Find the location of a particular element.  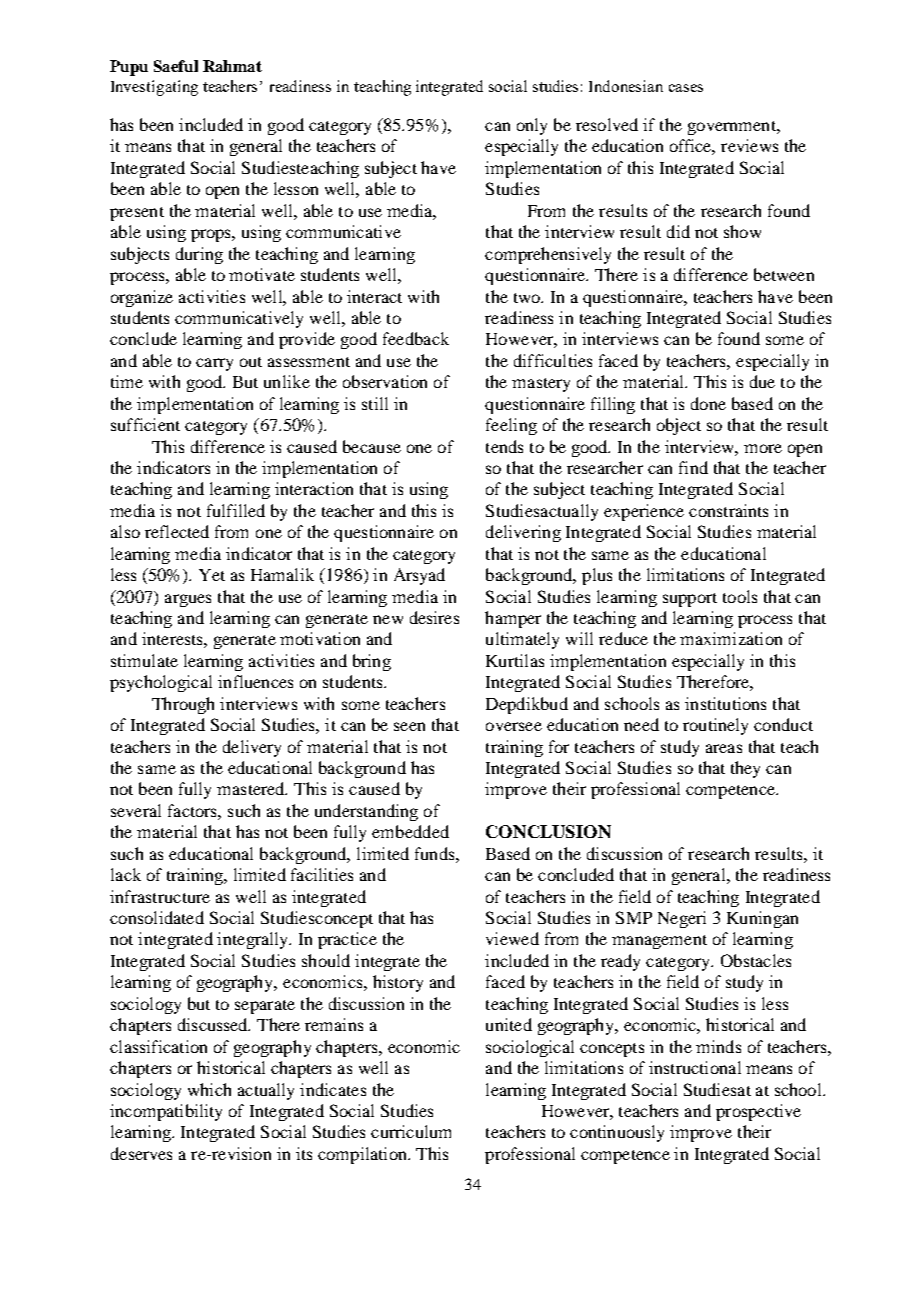

sufficient is located at coordinates (145, 424).
